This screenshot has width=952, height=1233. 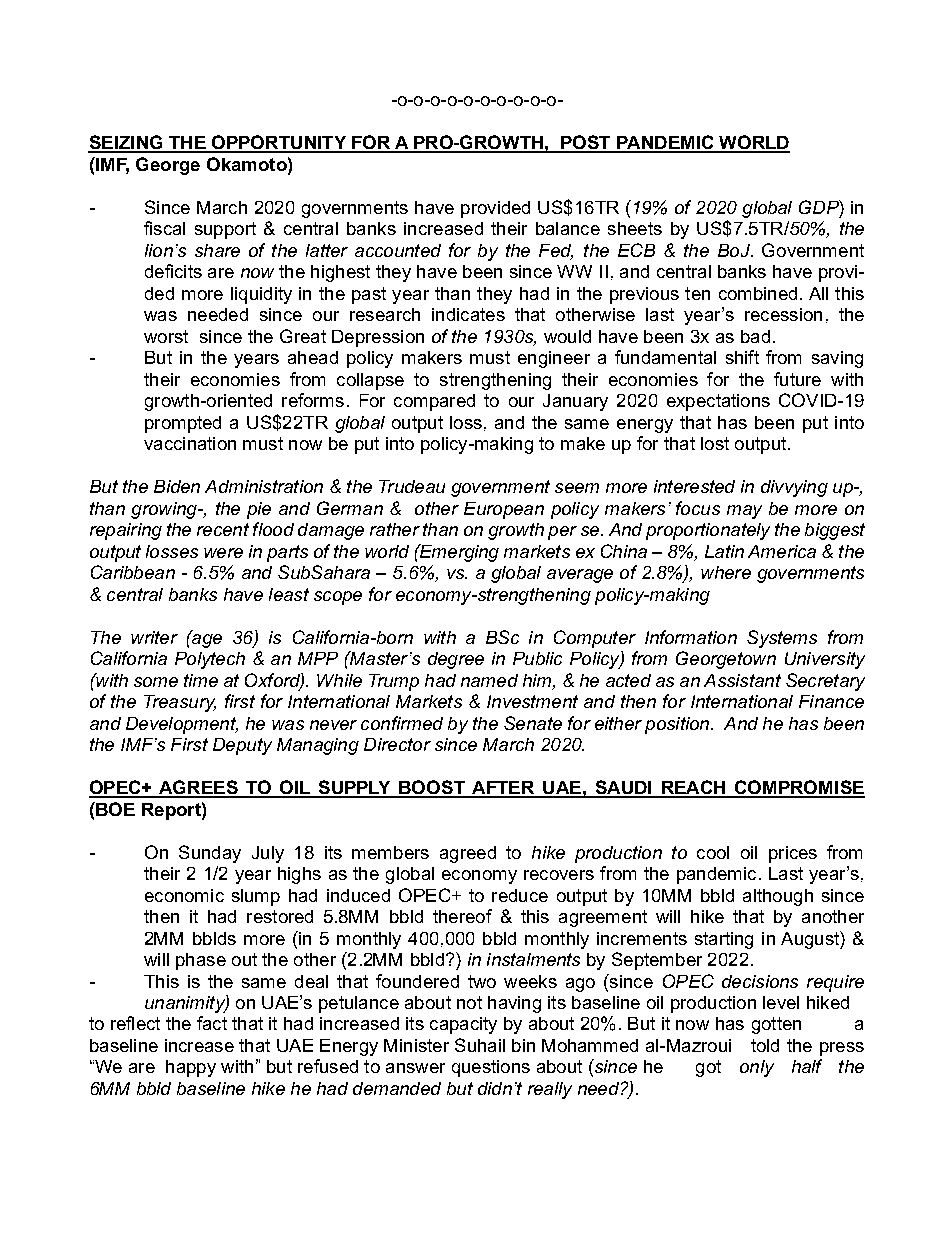 What do you see at coordinates (757, 1068) in the screenshot?
I see `only` at bounding box center [757, 1068].
